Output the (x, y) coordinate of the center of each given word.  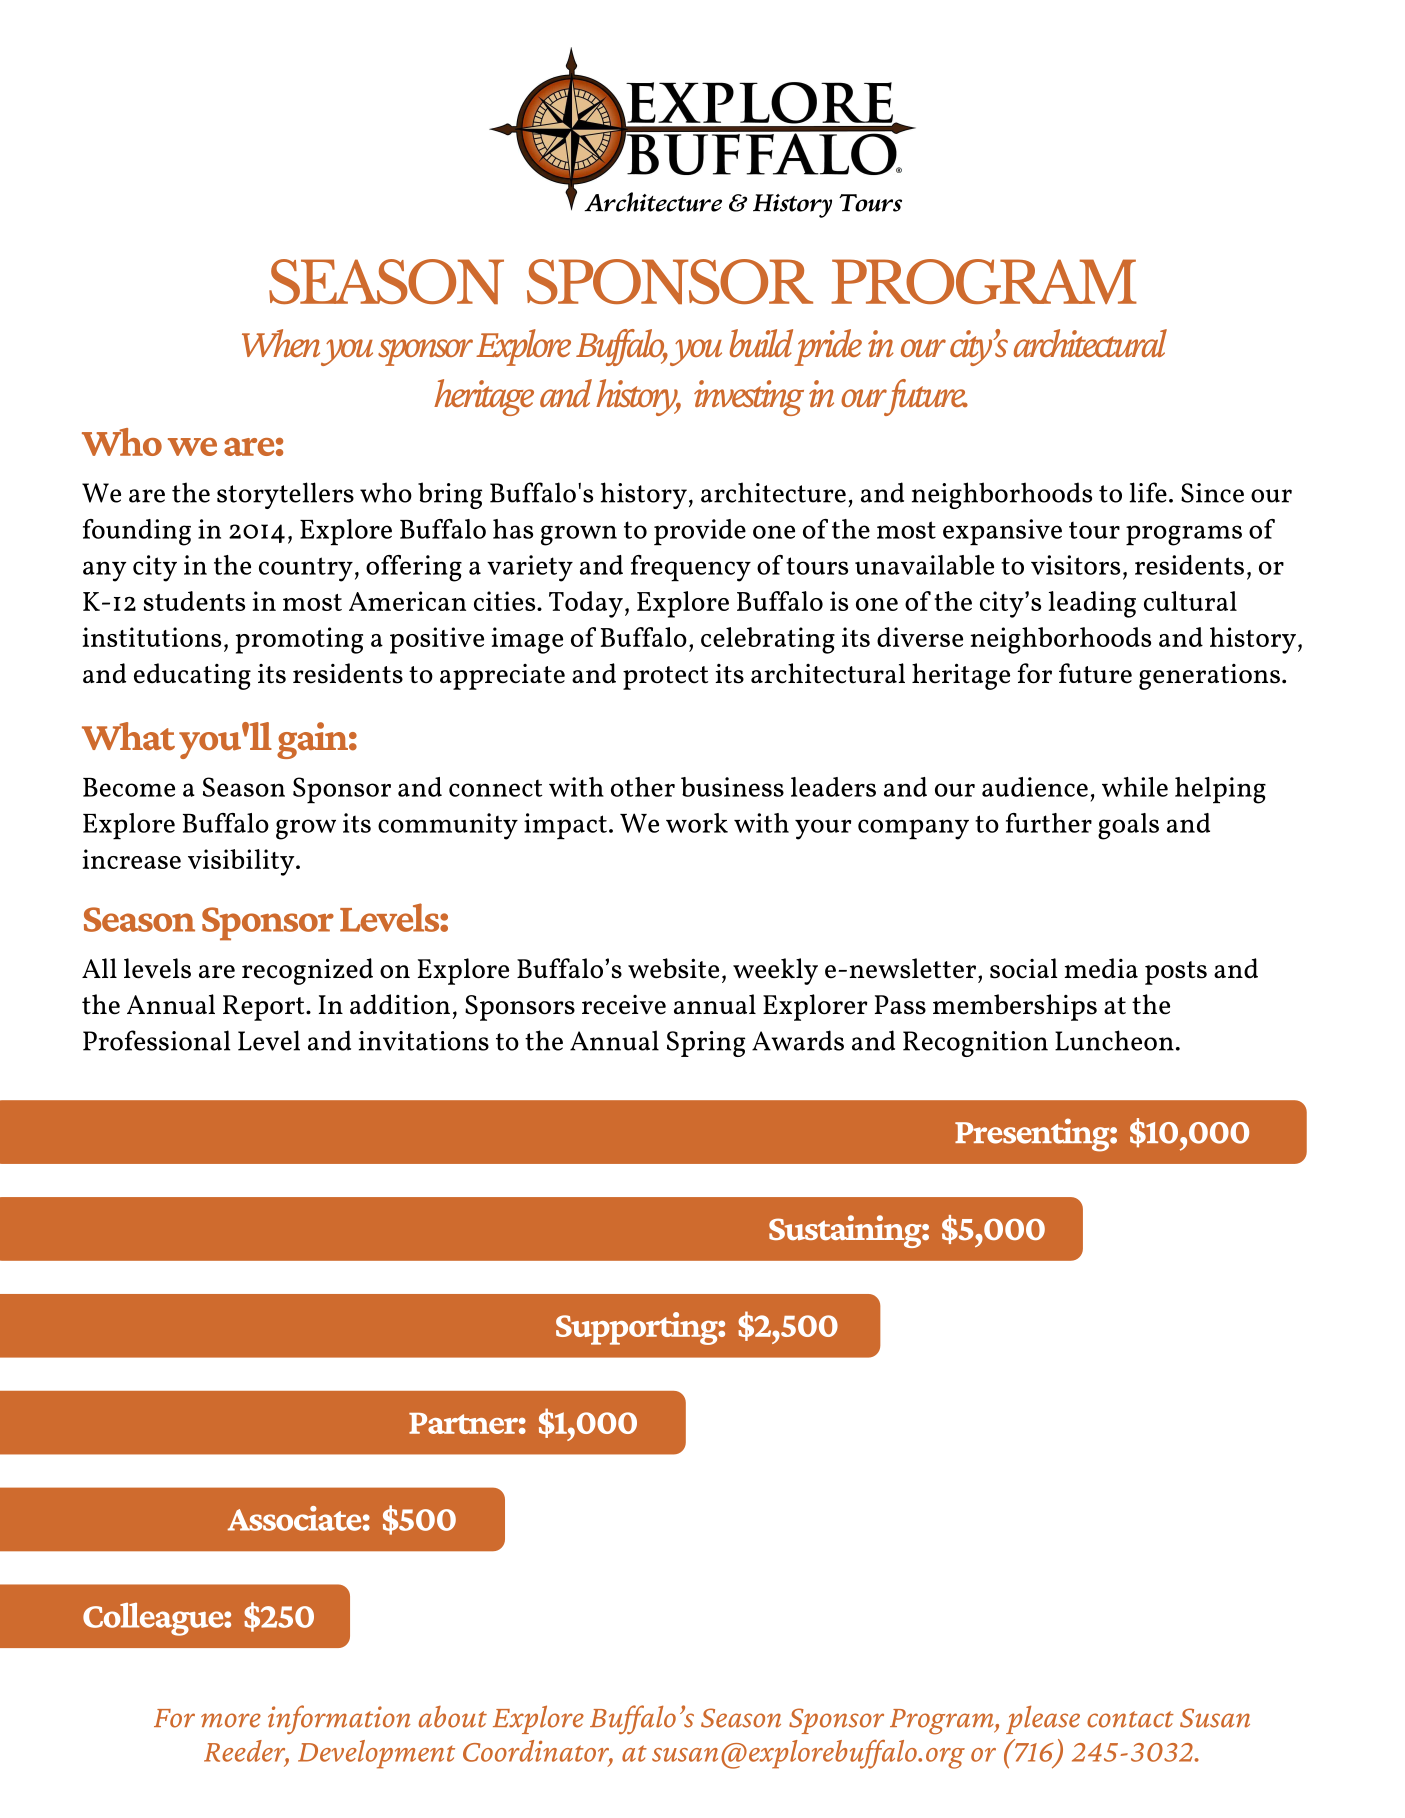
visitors (1075, 565)
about (453, 1717)
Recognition (975, 1044)
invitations (424, 1041)
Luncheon (1114, 1040)
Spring (706, 1044)
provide (700, 532)
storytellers (285, 495)
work (697, 823)
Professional (156, 1040)
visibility (242, 862)
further (1049, 823)
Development (376, 1754)
